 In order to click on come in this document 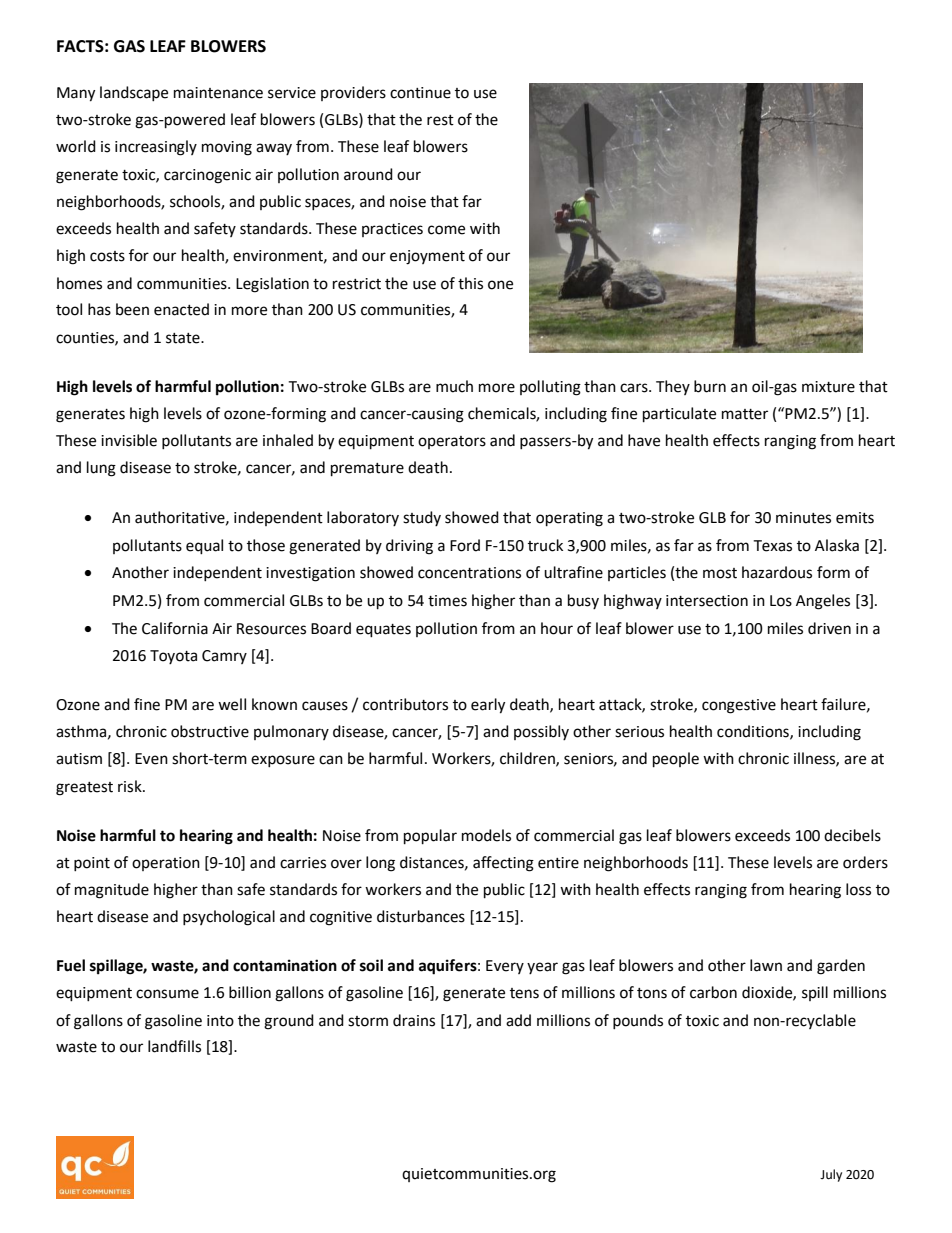, I will do `click(446, 230)`.
